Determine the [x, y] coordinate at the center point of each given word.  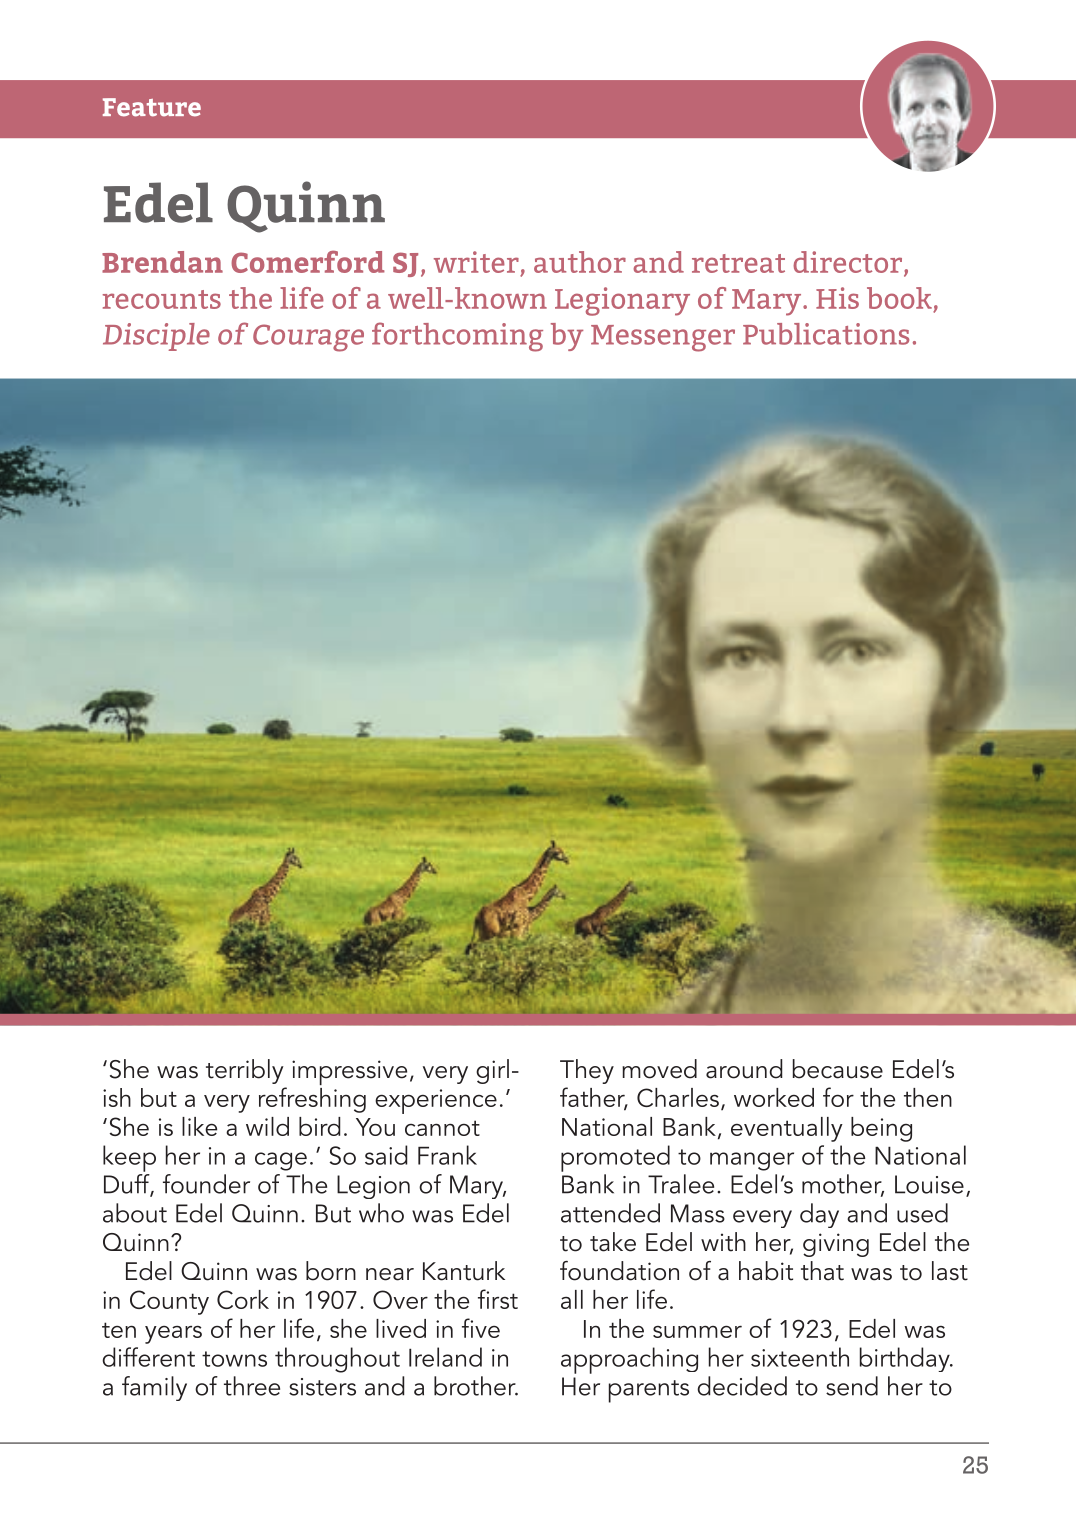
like [199, 1126]
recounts [162, 299]
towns [234, 1359]
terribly [245, 1071]
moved [659, 1069]
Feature [152, 107]
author [580, 262]
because [838, 1069]
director [849, 263]
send [852, 1386]
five [481, 1328]
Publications [826, 334]
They [587, 1071]
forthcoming [457, 337]
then [928, 1097]
